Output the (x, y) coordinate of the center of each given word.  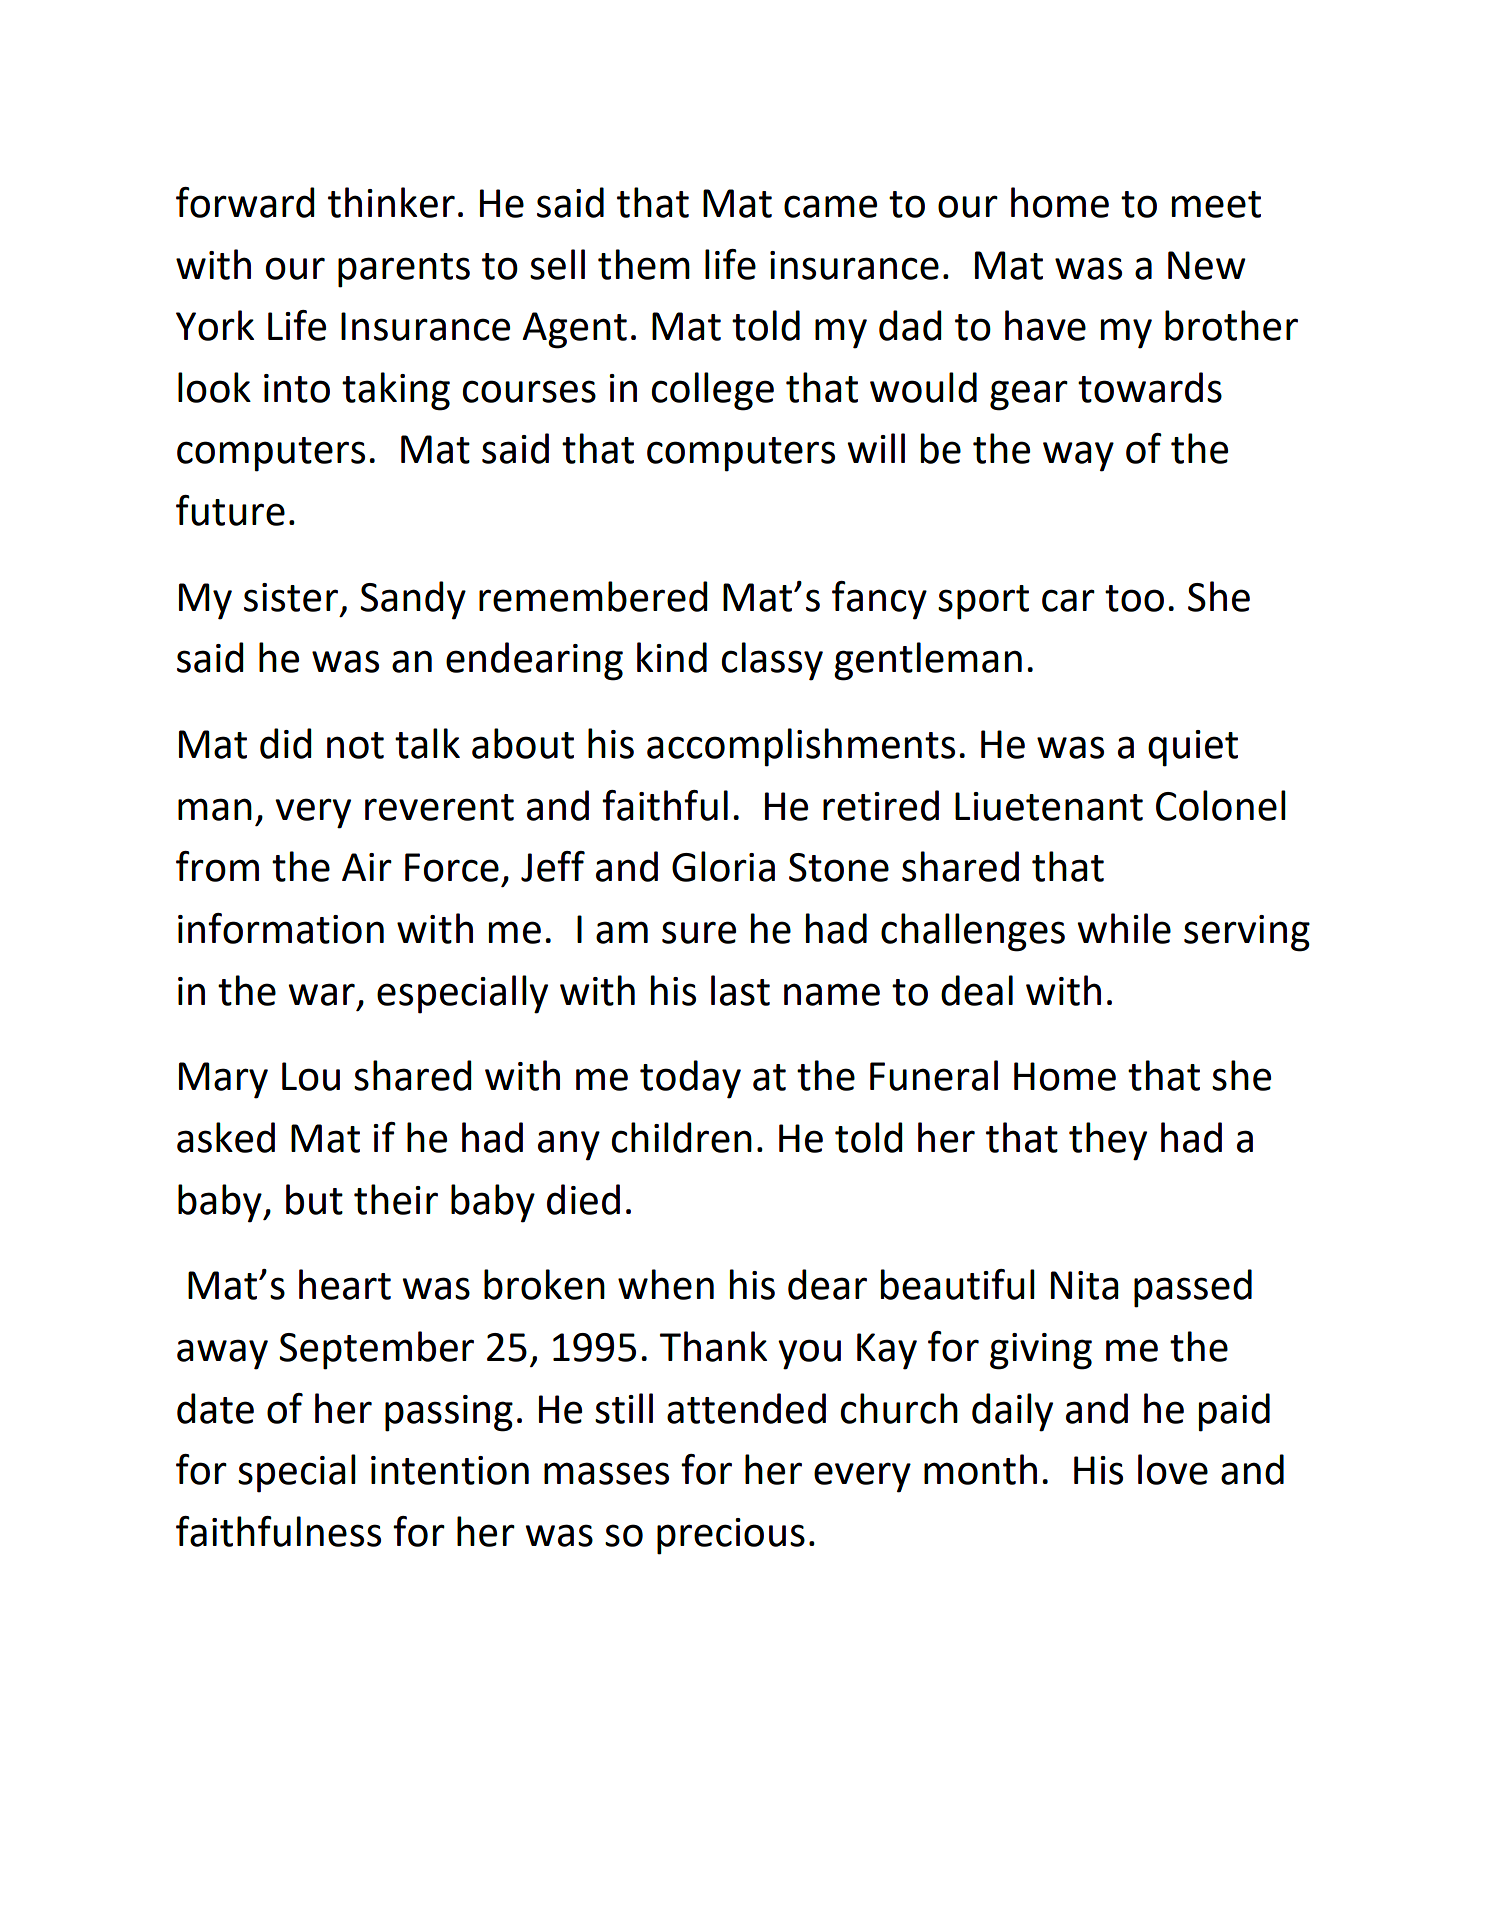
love (1173, 1469)
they (1108, 1141)
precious (731, 1536)
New (1207, 265)
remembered (593, 596)
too (1134, 598)
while (1124, 928)
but (314, 1199)
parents (404, 270)
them (644, 264)
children (682, 1137)
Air (367, 867)
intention (450, 1470)
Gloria (723, 866)
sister (291, 597)
